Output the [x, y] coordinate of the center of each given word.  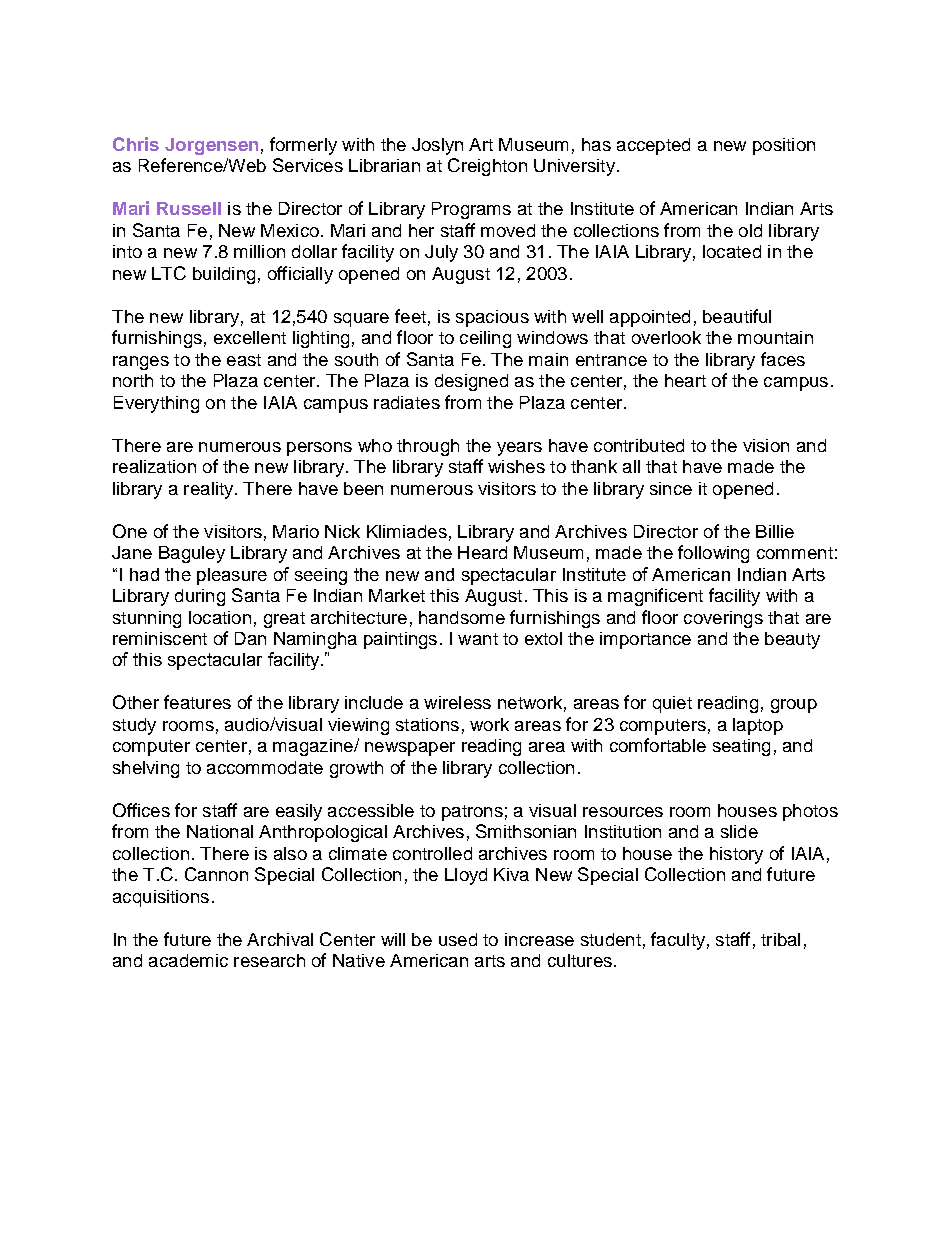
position [784, 146]
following [713, 554]
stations [427, 724]
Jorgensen [211, 146]
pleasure [232, 576]
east [244, 360]
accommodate [265, 767]
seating [741, 747]
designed [471, 382]
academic [188, 960]
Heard [482, 552]
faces [783, 359]
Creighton [487, 167]
